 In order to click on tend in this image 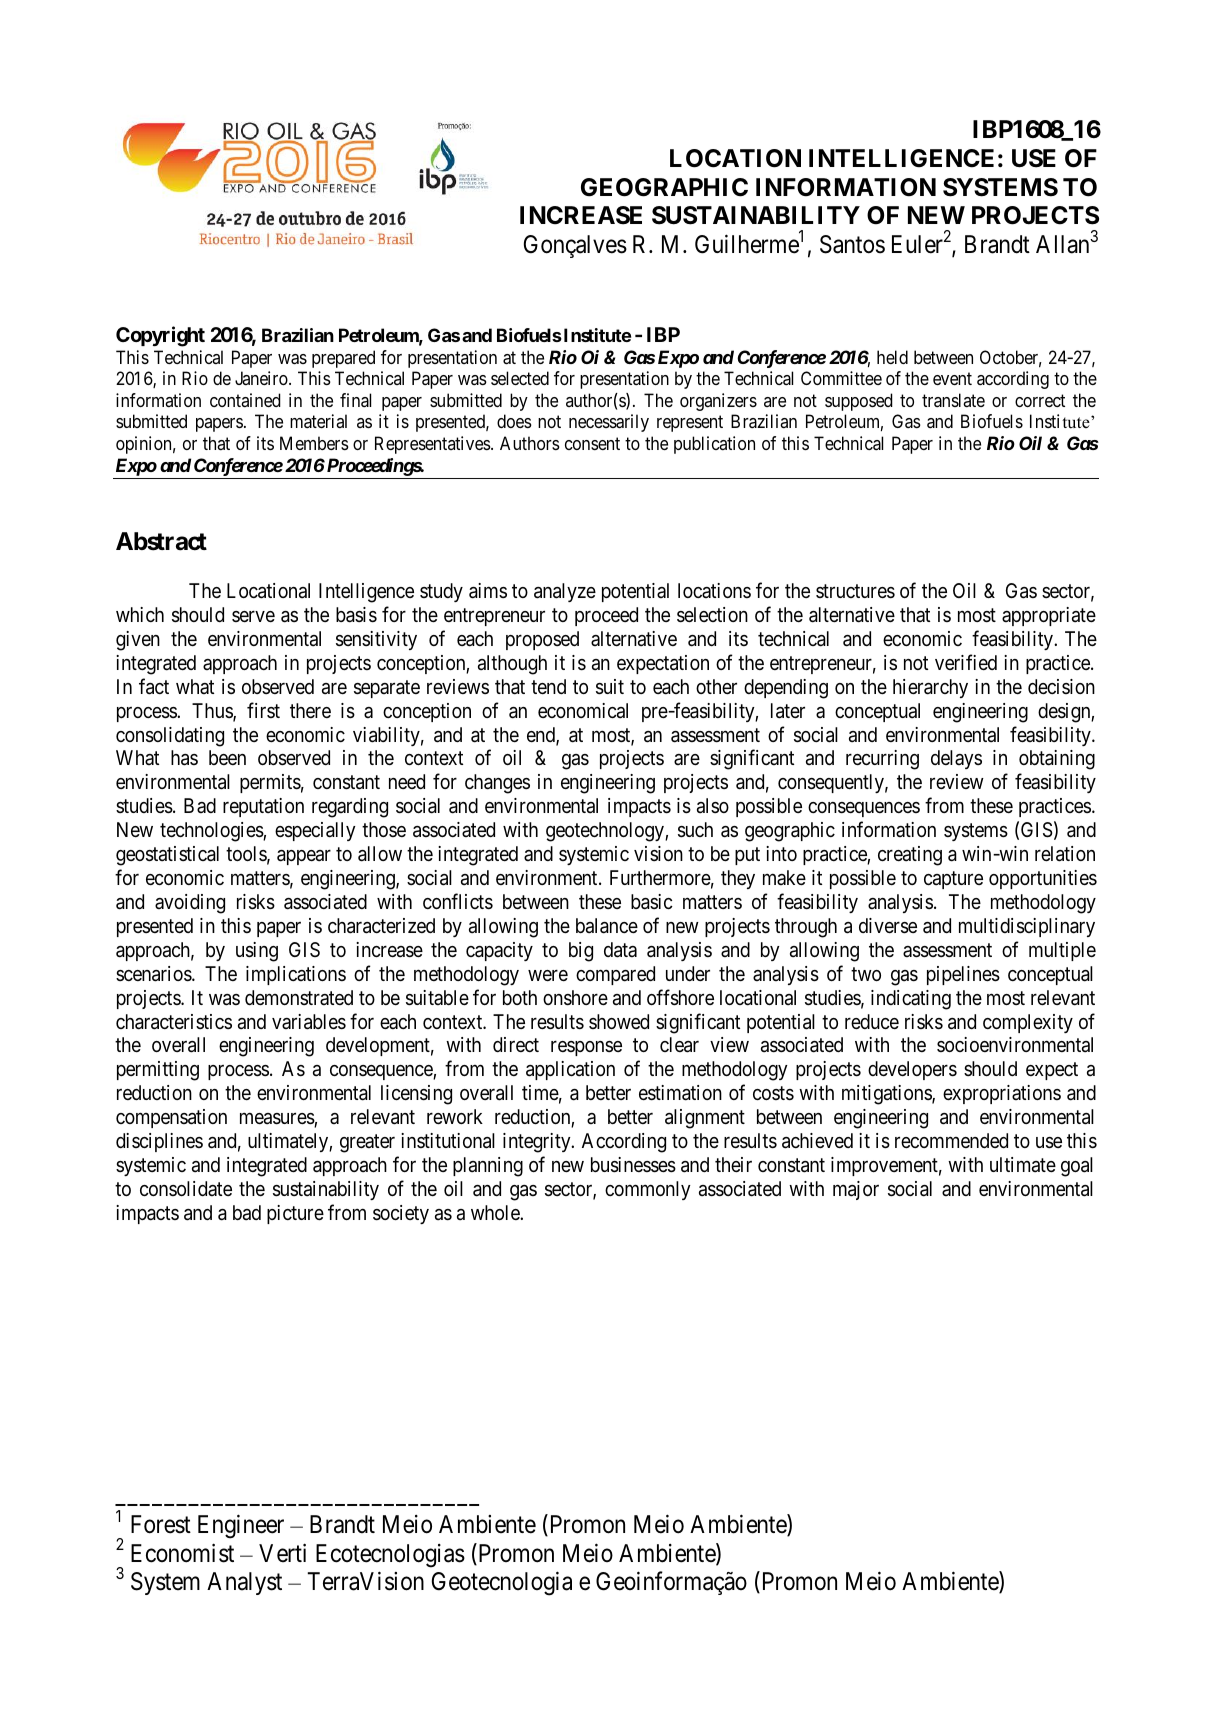, I will do `click(548, 686)`.
